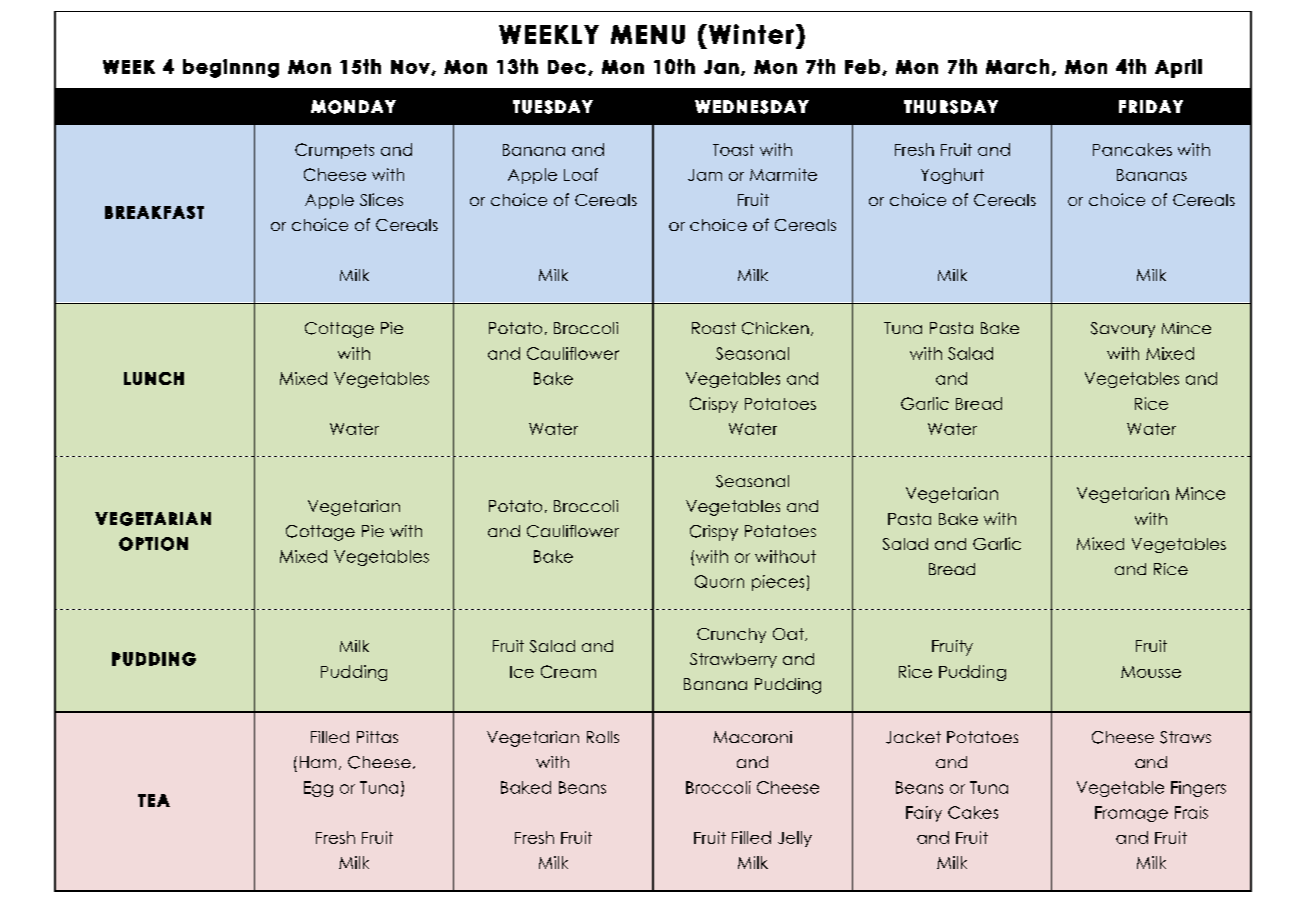 The image size is (1308, 924). Describe the element at coordinates (714, 328) in the page. I see `Roast` at that location.
